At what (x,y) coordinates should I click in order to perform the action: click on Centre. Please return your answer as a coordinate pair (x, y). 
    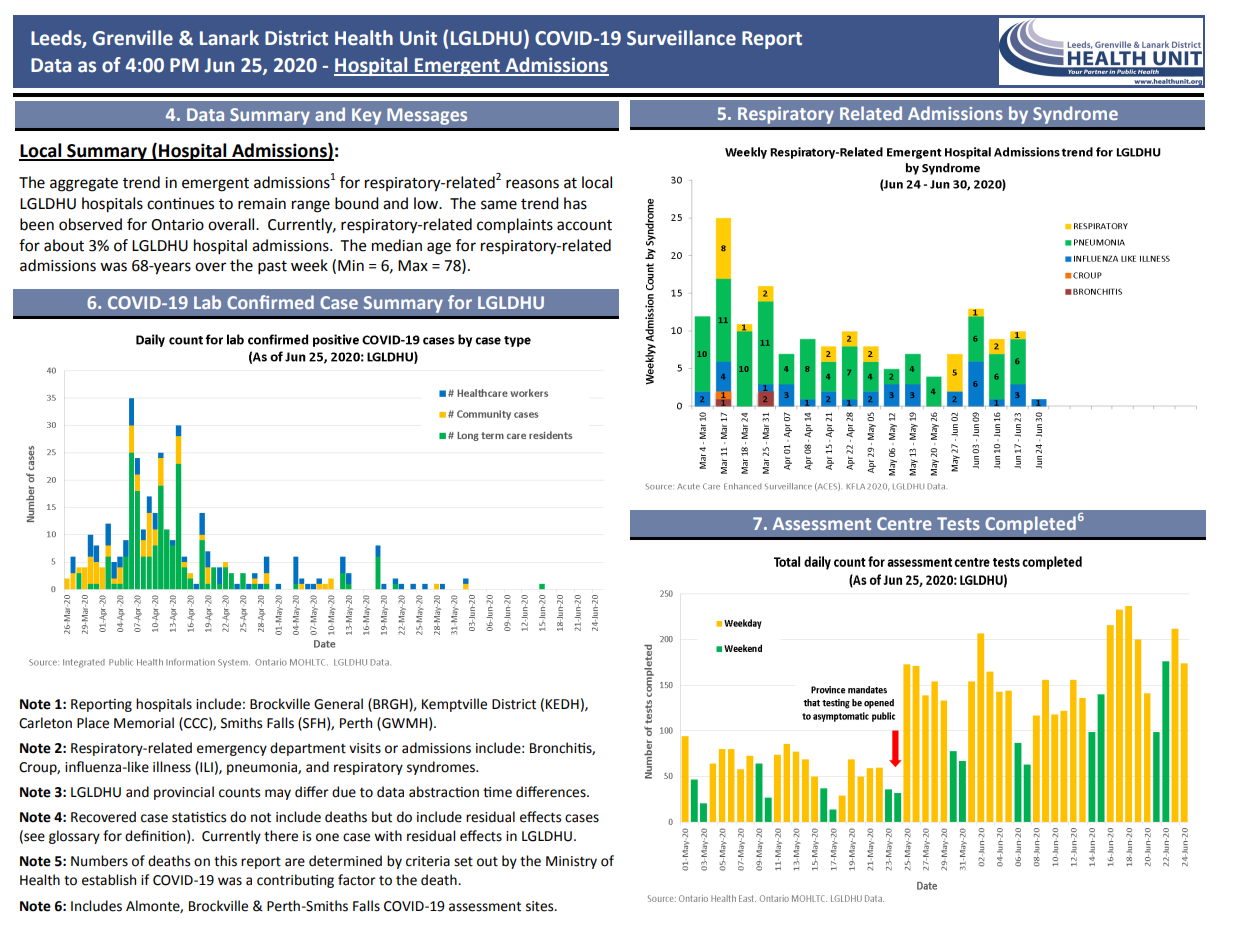
    Looking at the image, I should click on (904, 523).
